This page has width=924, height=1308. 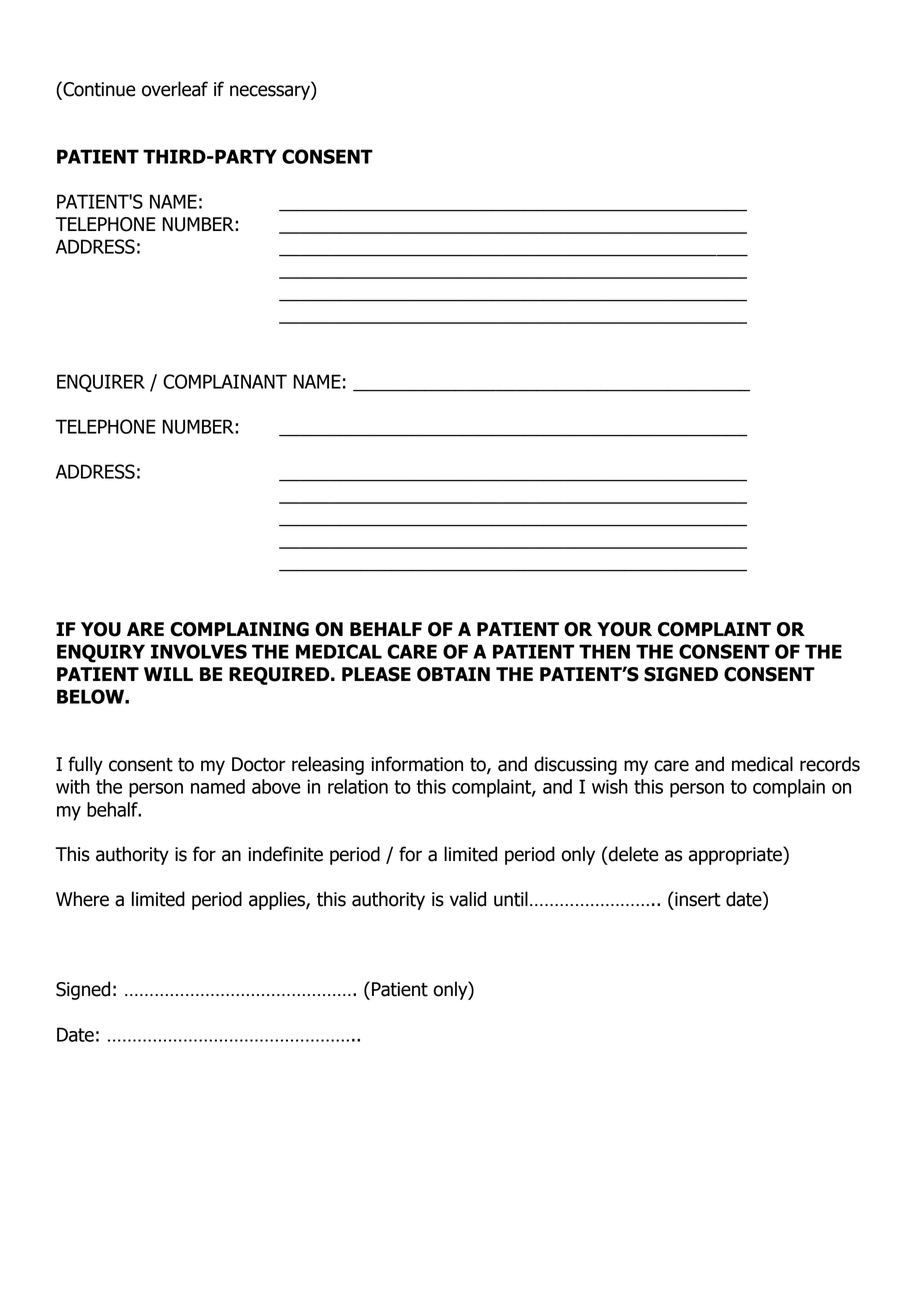 I want to click on OBTAIN, so click(x=453, y=674).
